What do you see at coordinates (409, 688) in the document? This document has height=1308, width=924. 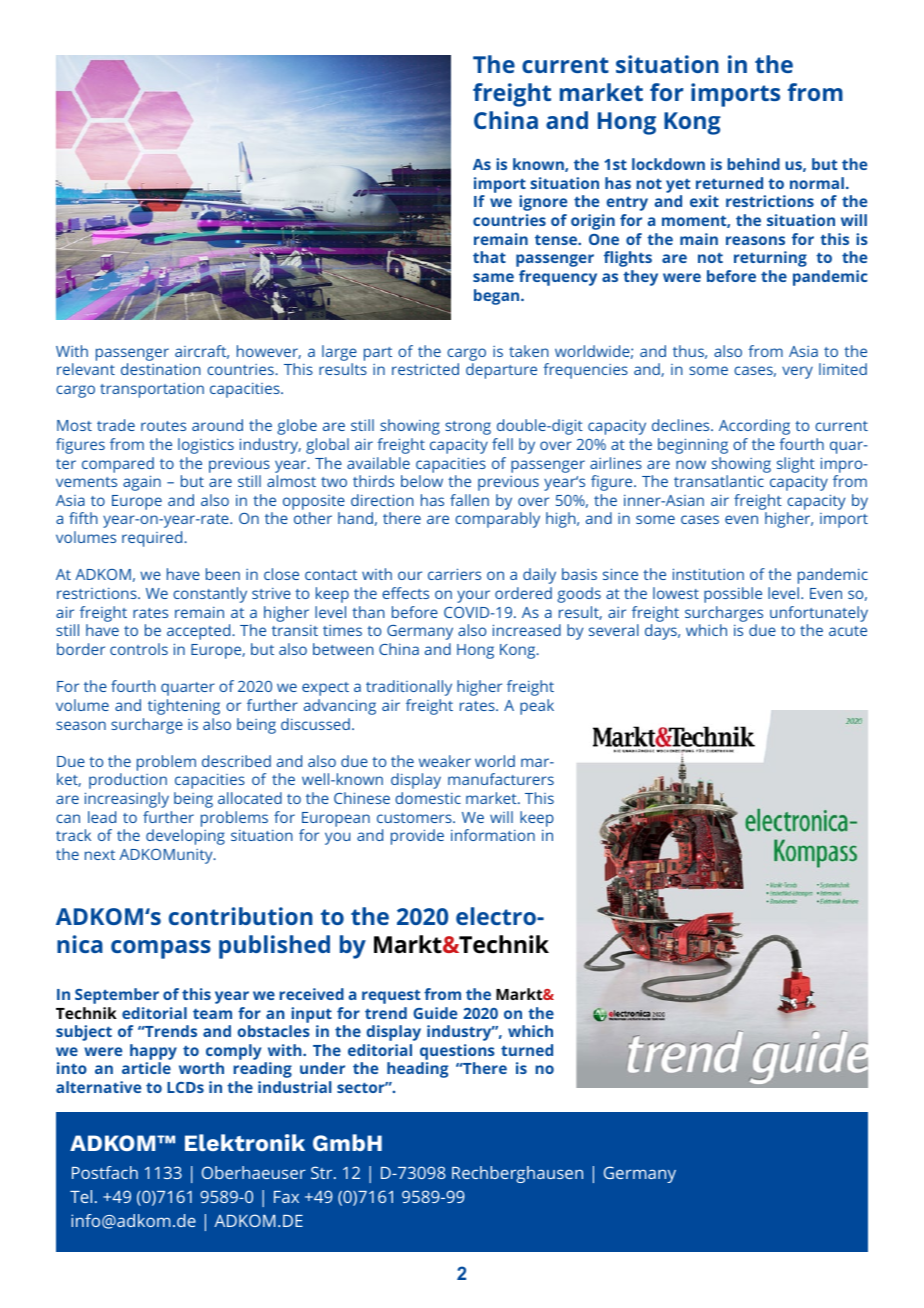 I see `traditionally` at bounding box center [409, 688].
